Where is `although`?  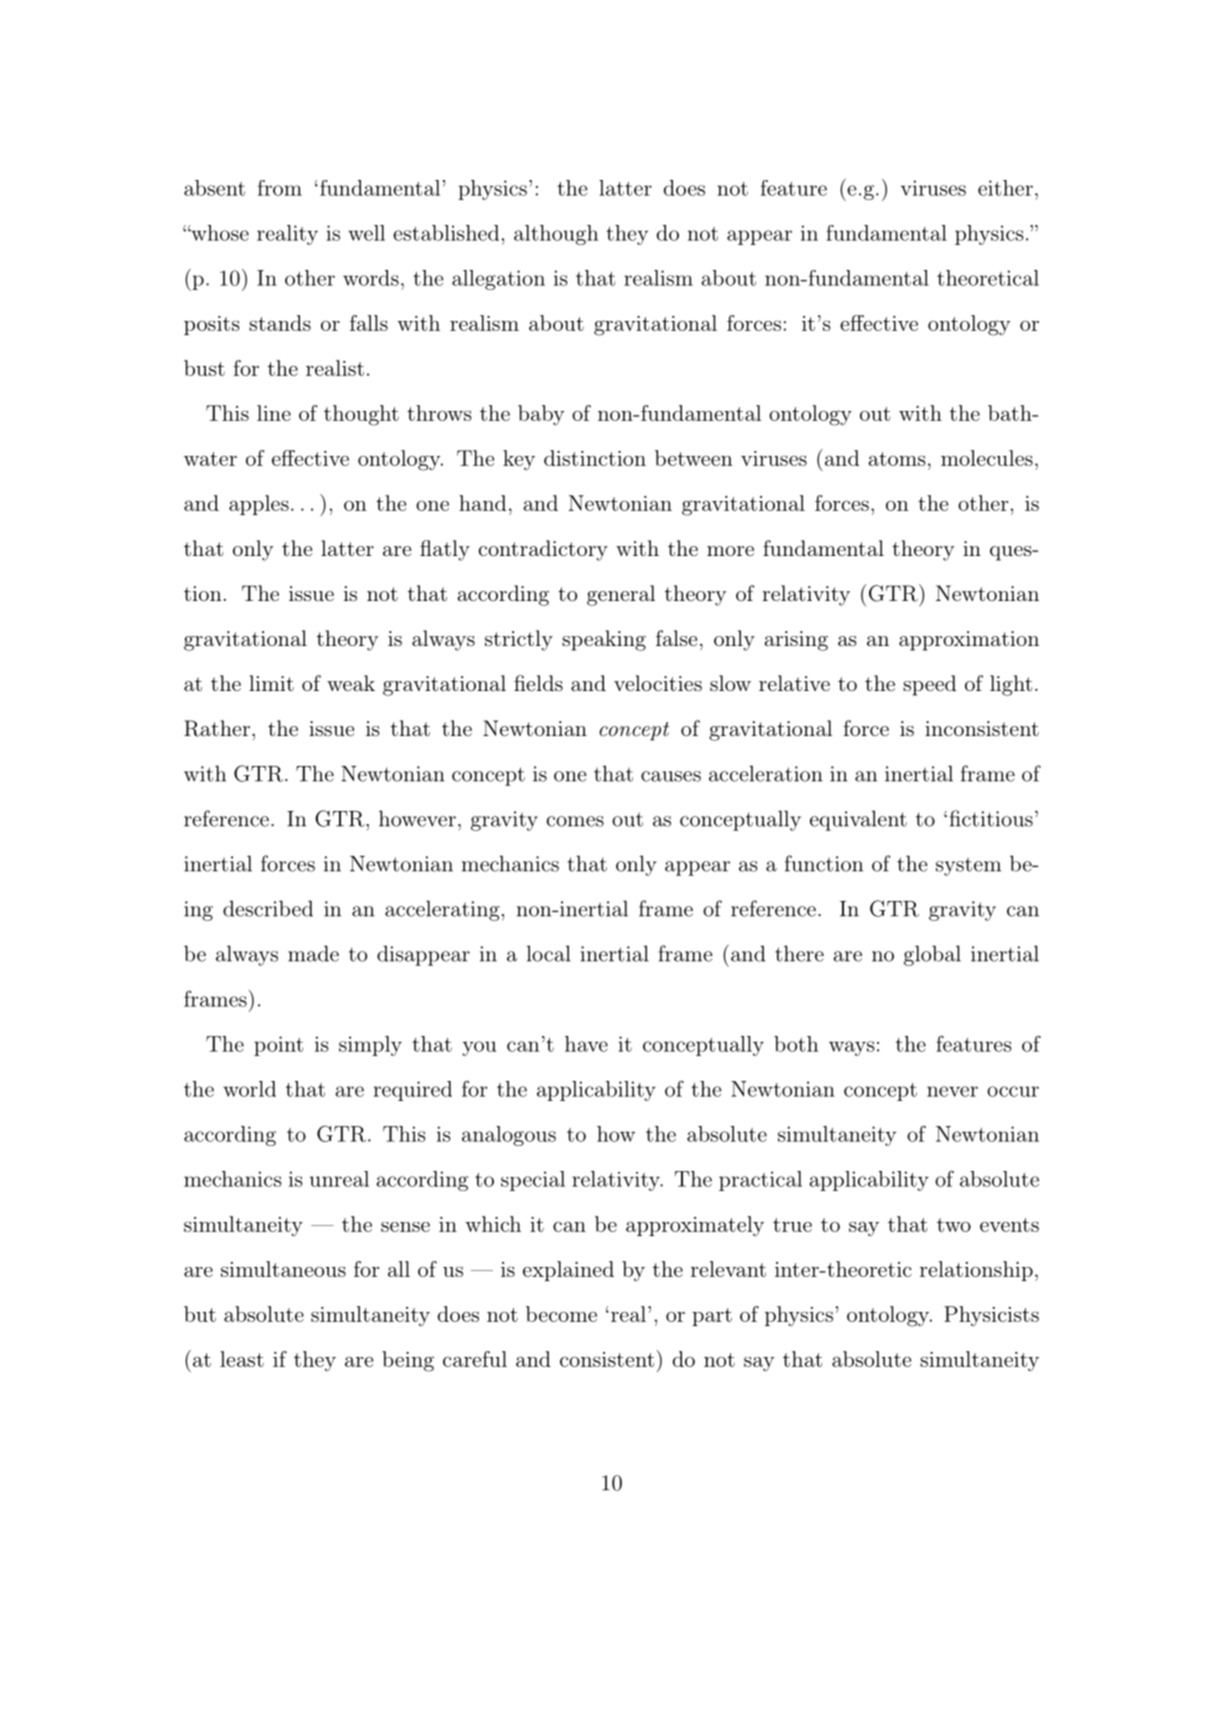 although is located at coordinates (556, 235).
